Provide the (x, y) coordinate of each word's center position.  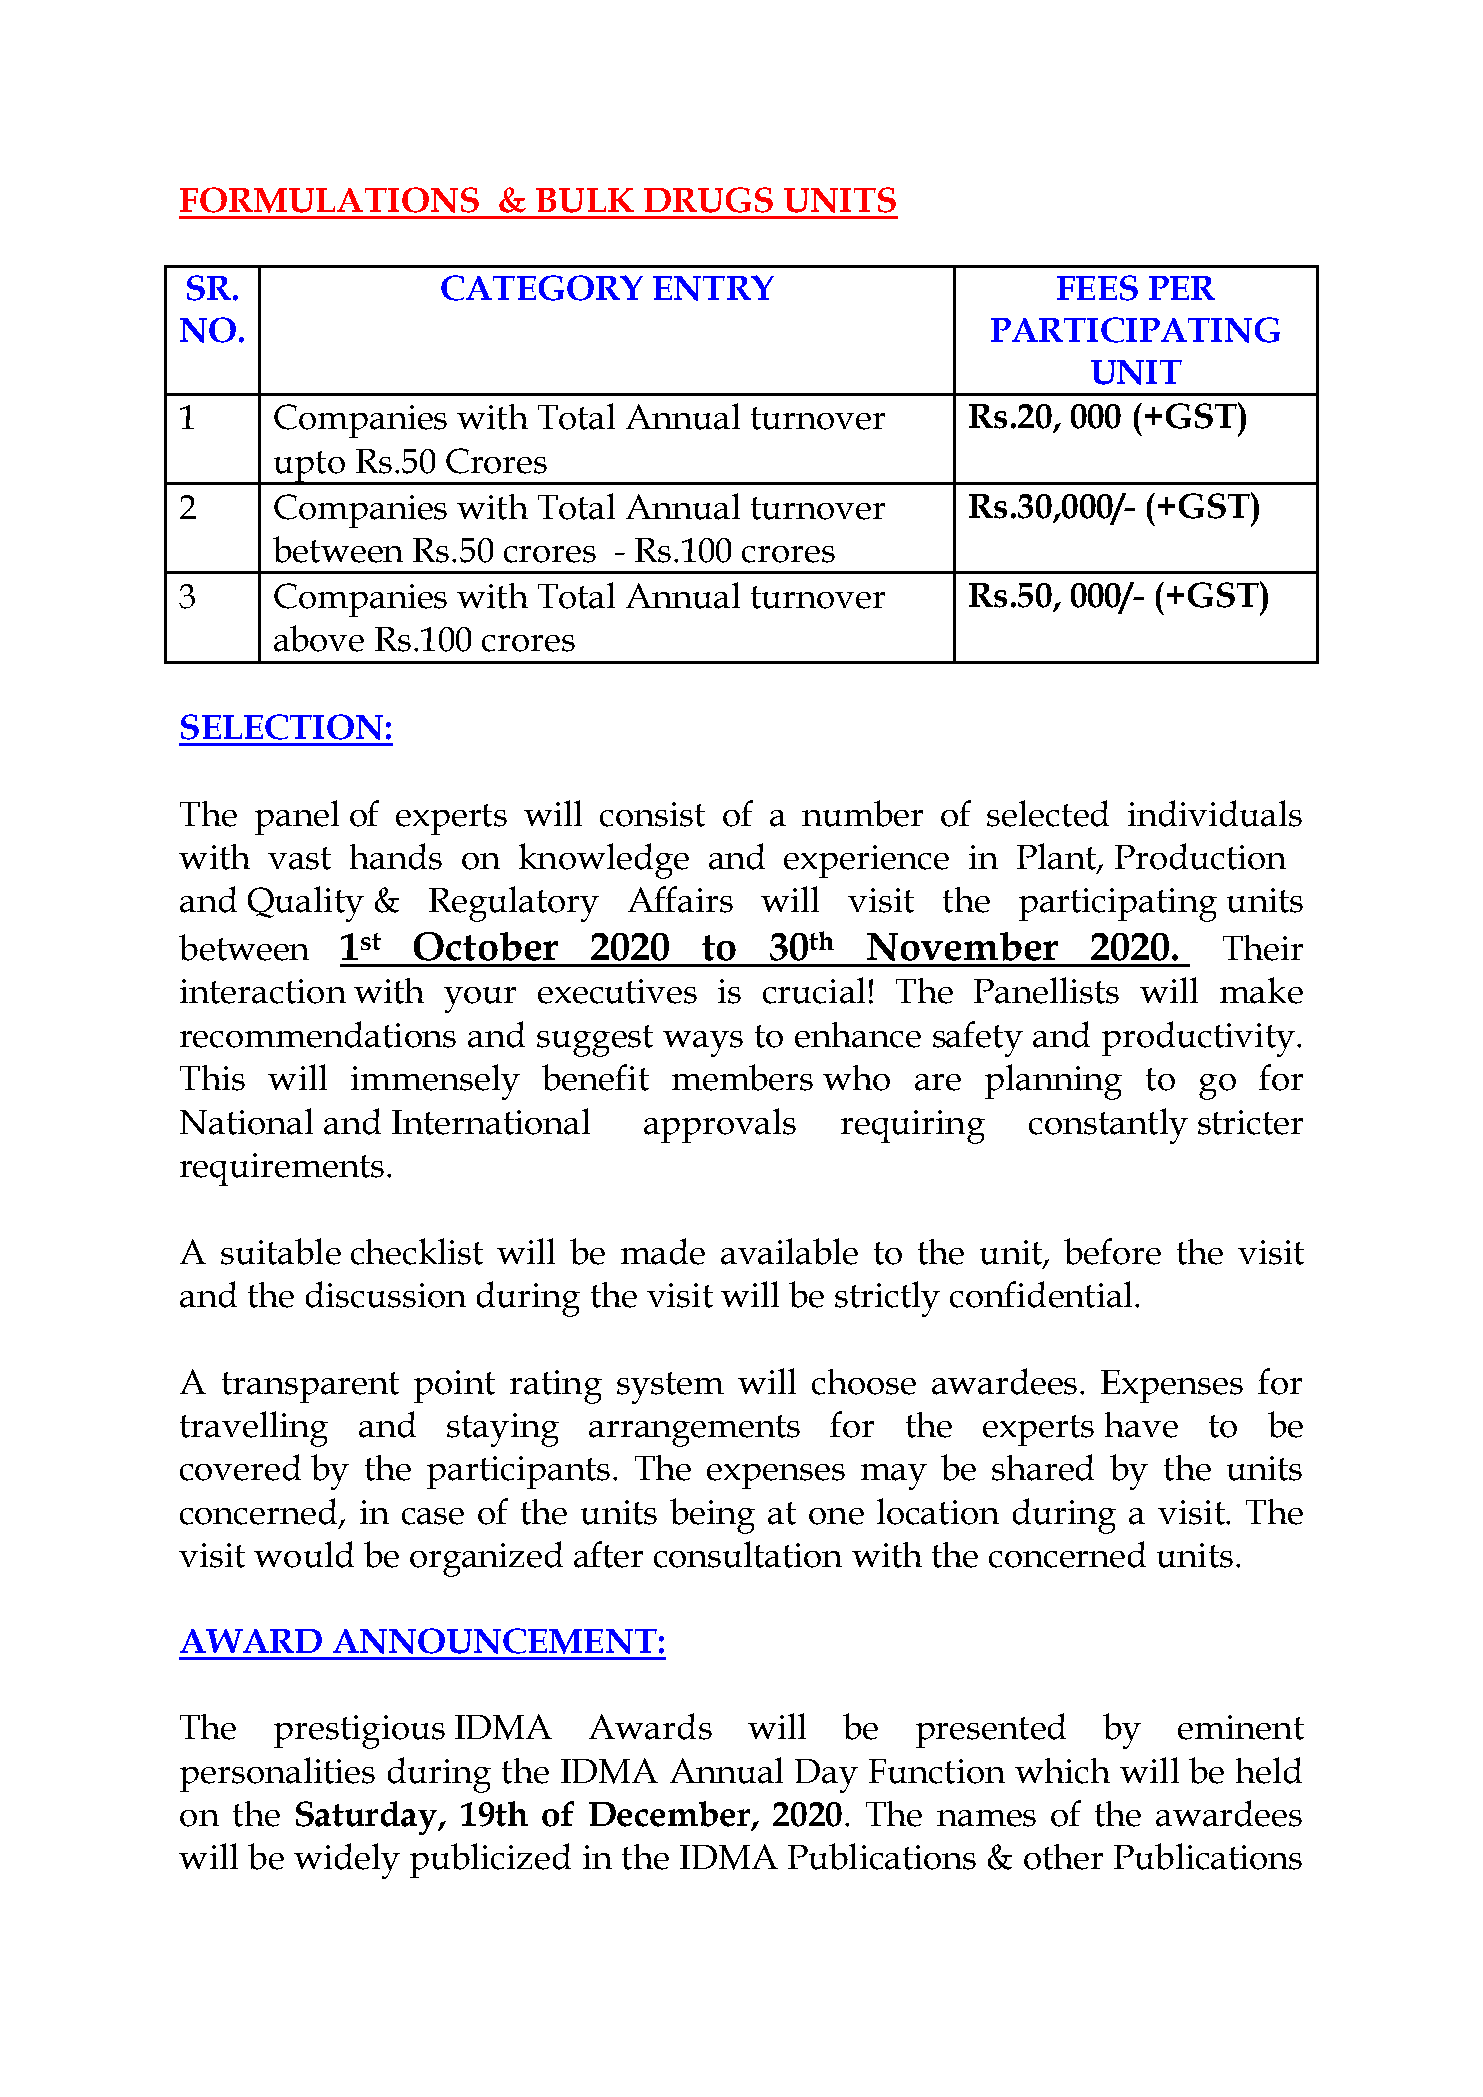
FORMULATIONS (329, 200)
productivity (1198, 1039)
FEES (1097, 288)
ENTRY (713, 288)
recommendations (318, 1034)
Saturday (368, 1818)
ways (703, 1044)
